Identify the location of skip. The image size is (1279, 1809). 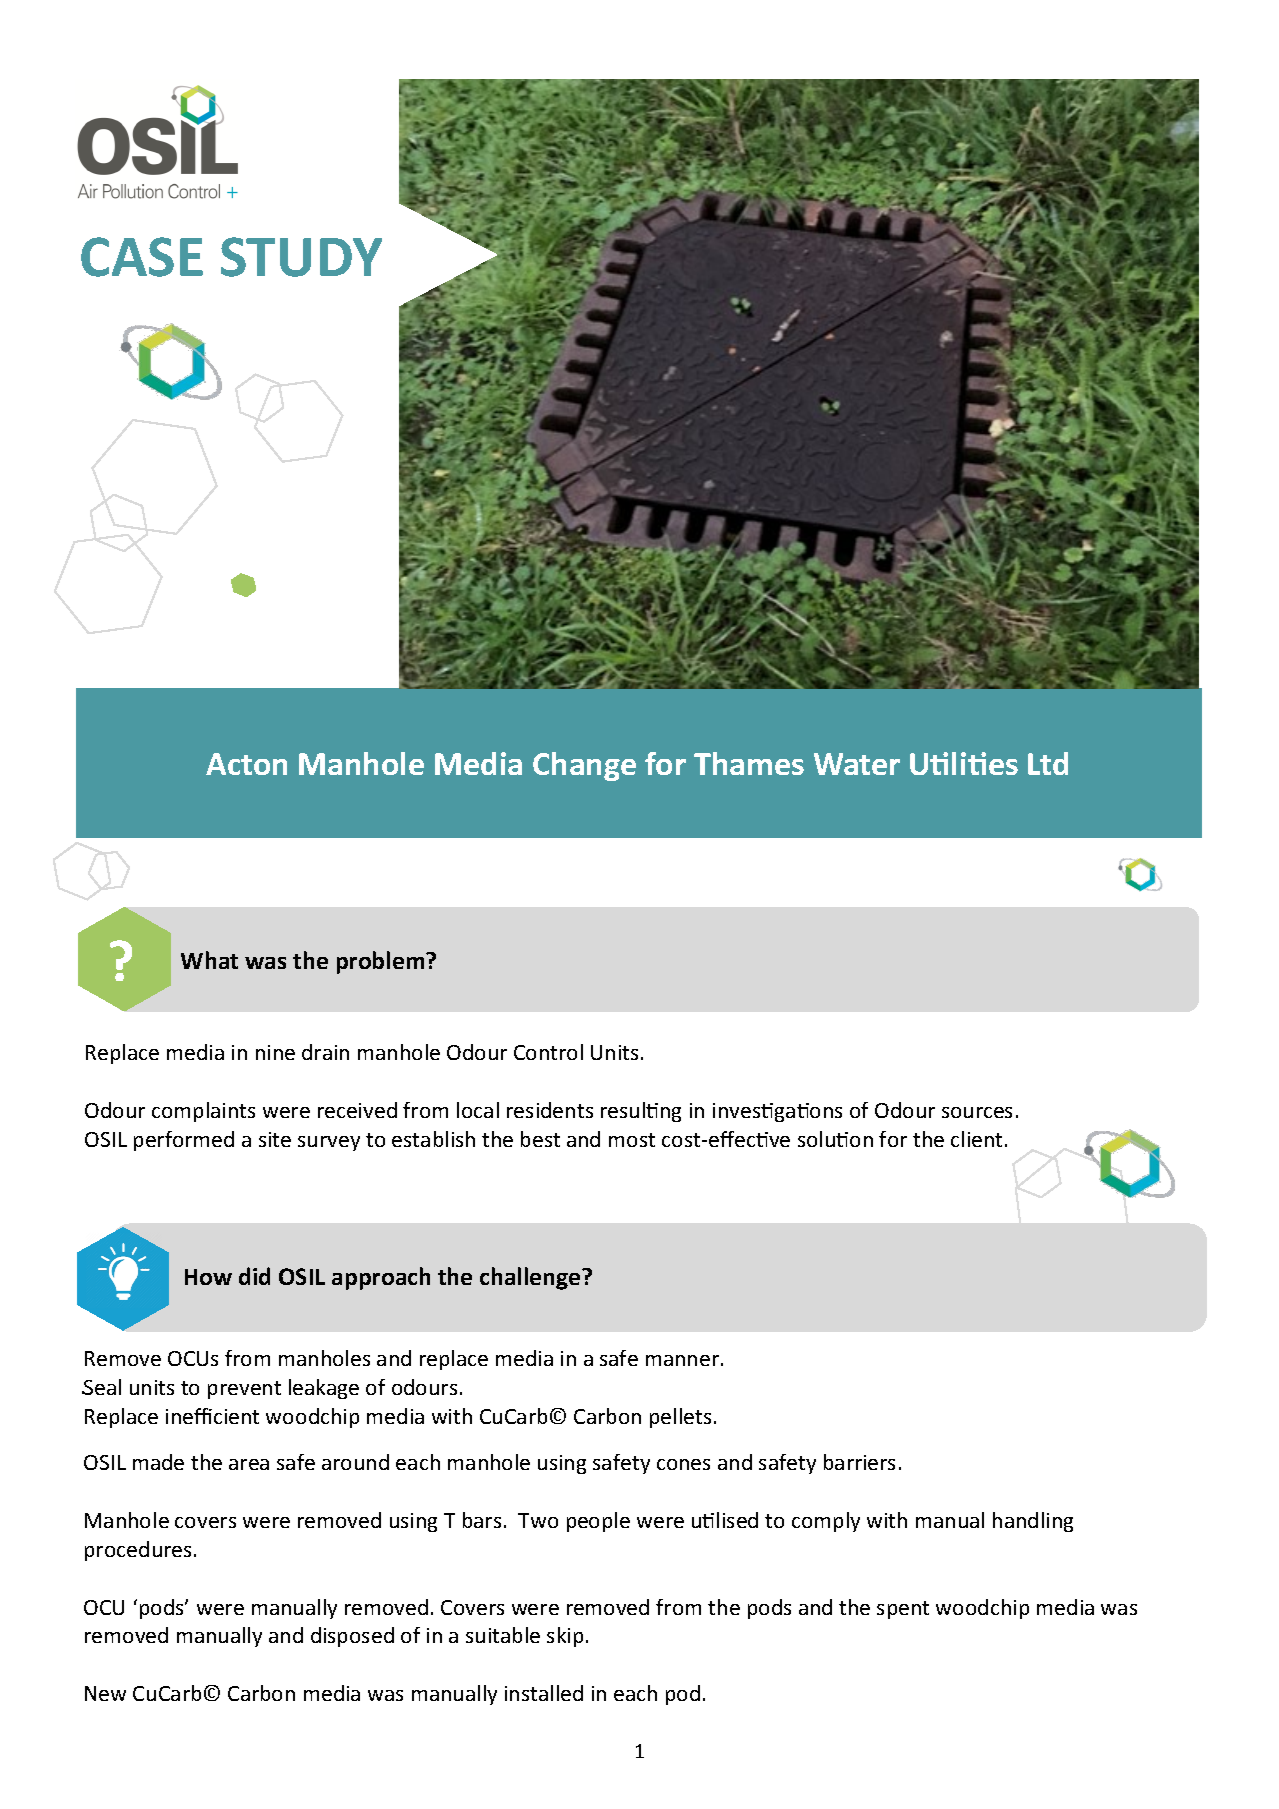
(565, 1637).
